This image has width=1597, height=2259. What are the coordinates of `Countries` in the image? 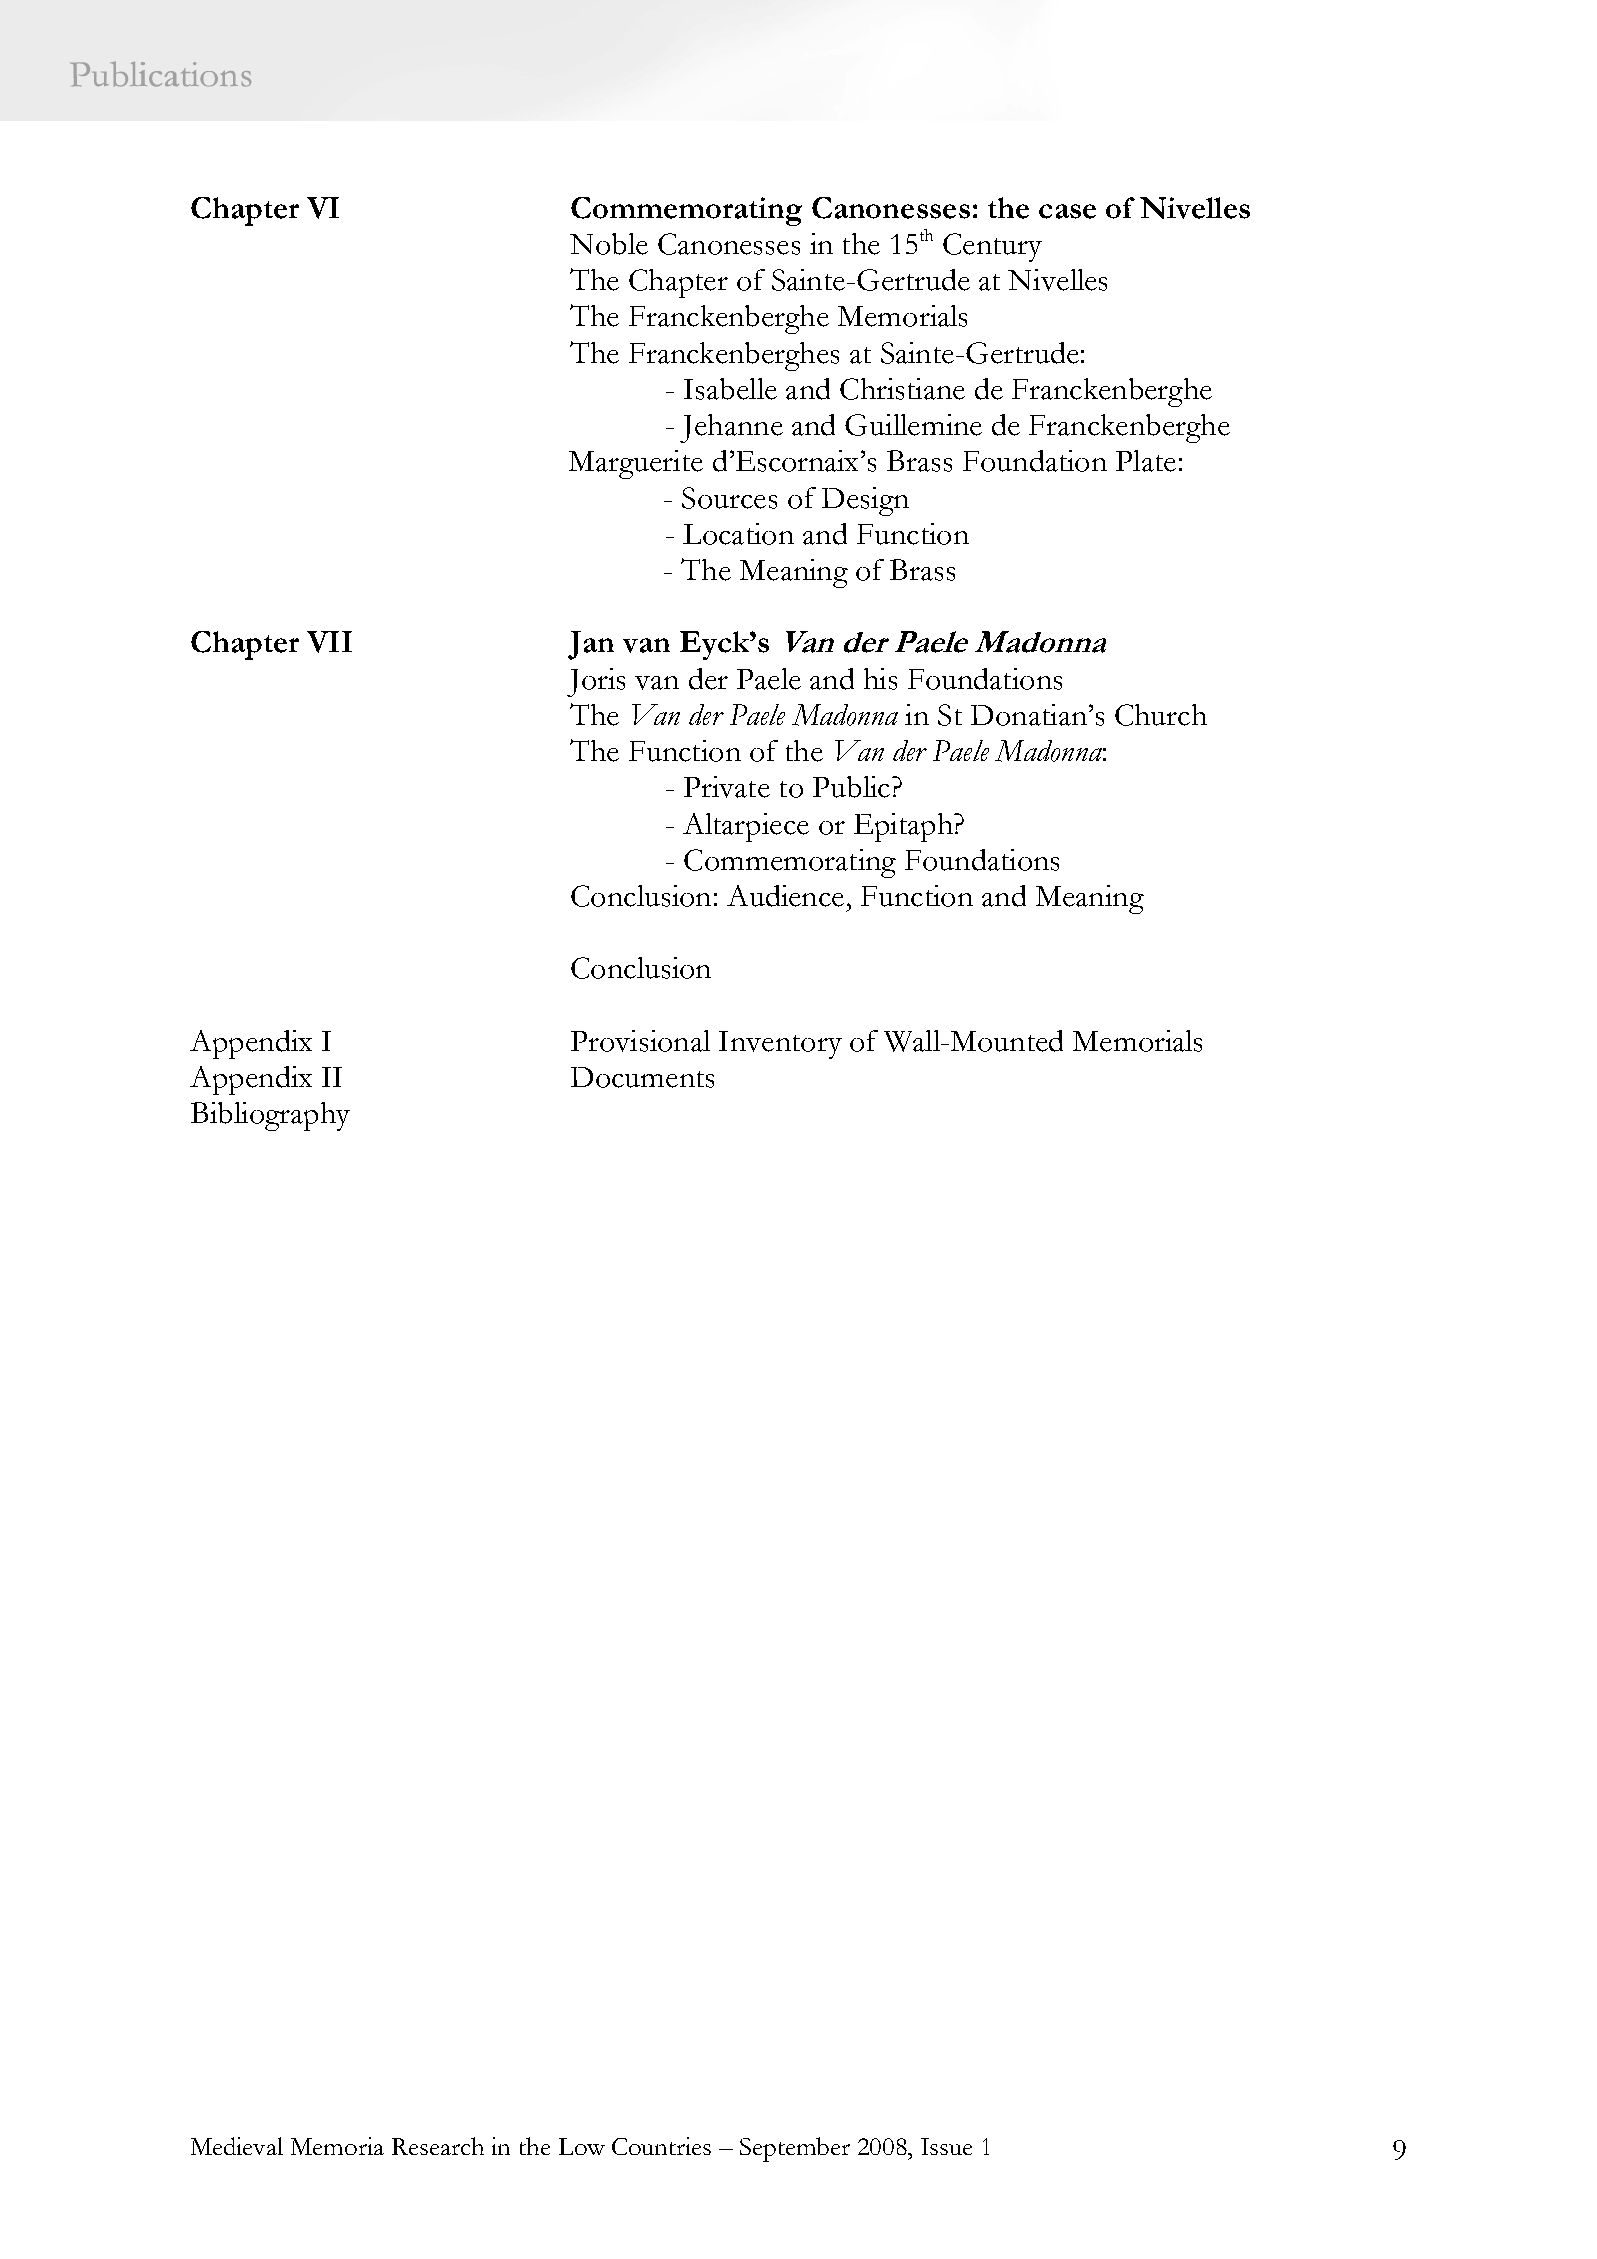 It's located at (661, 2146).
